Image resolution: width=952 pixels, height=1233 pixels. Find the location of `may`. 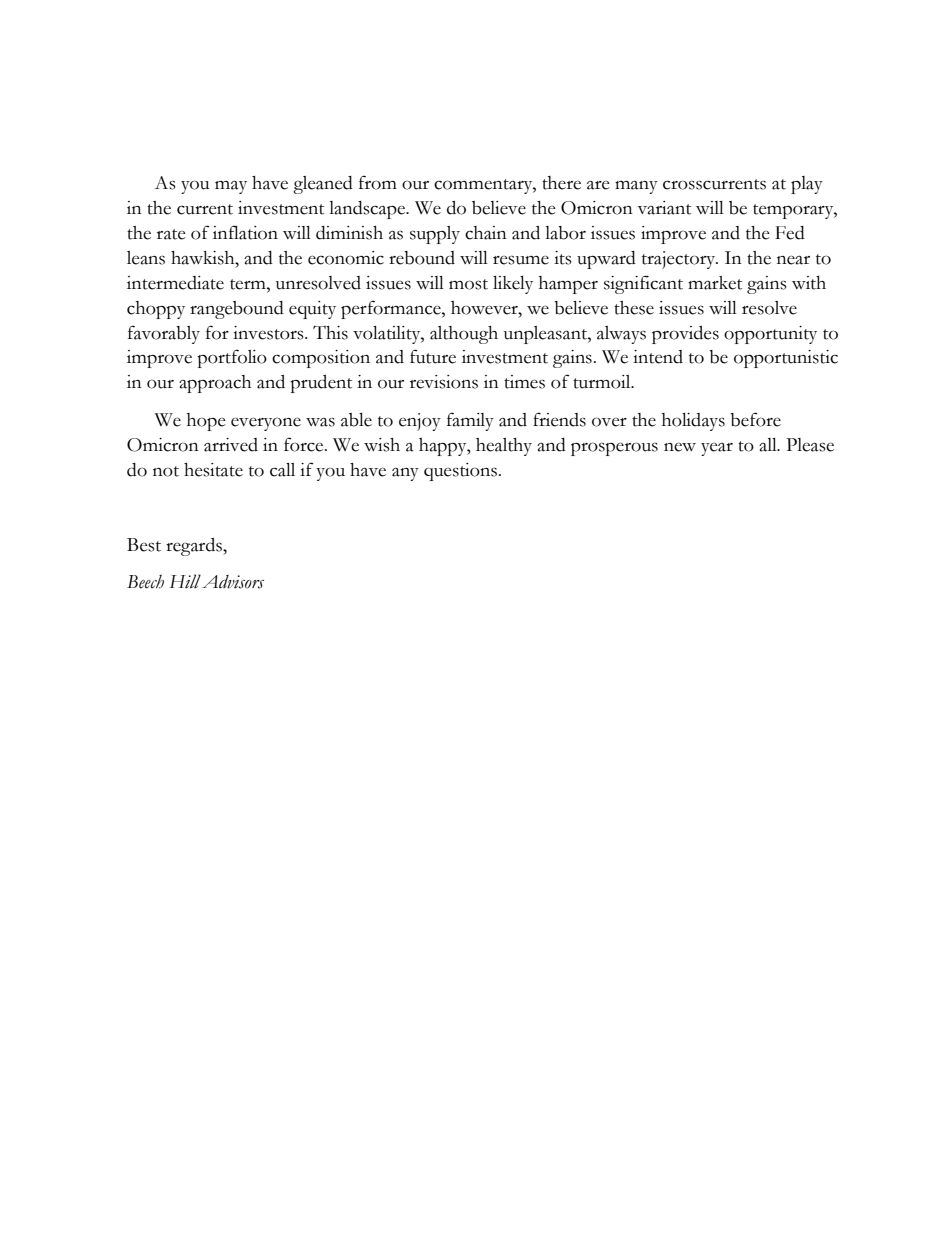

may is located at coordinates (231, 187).
